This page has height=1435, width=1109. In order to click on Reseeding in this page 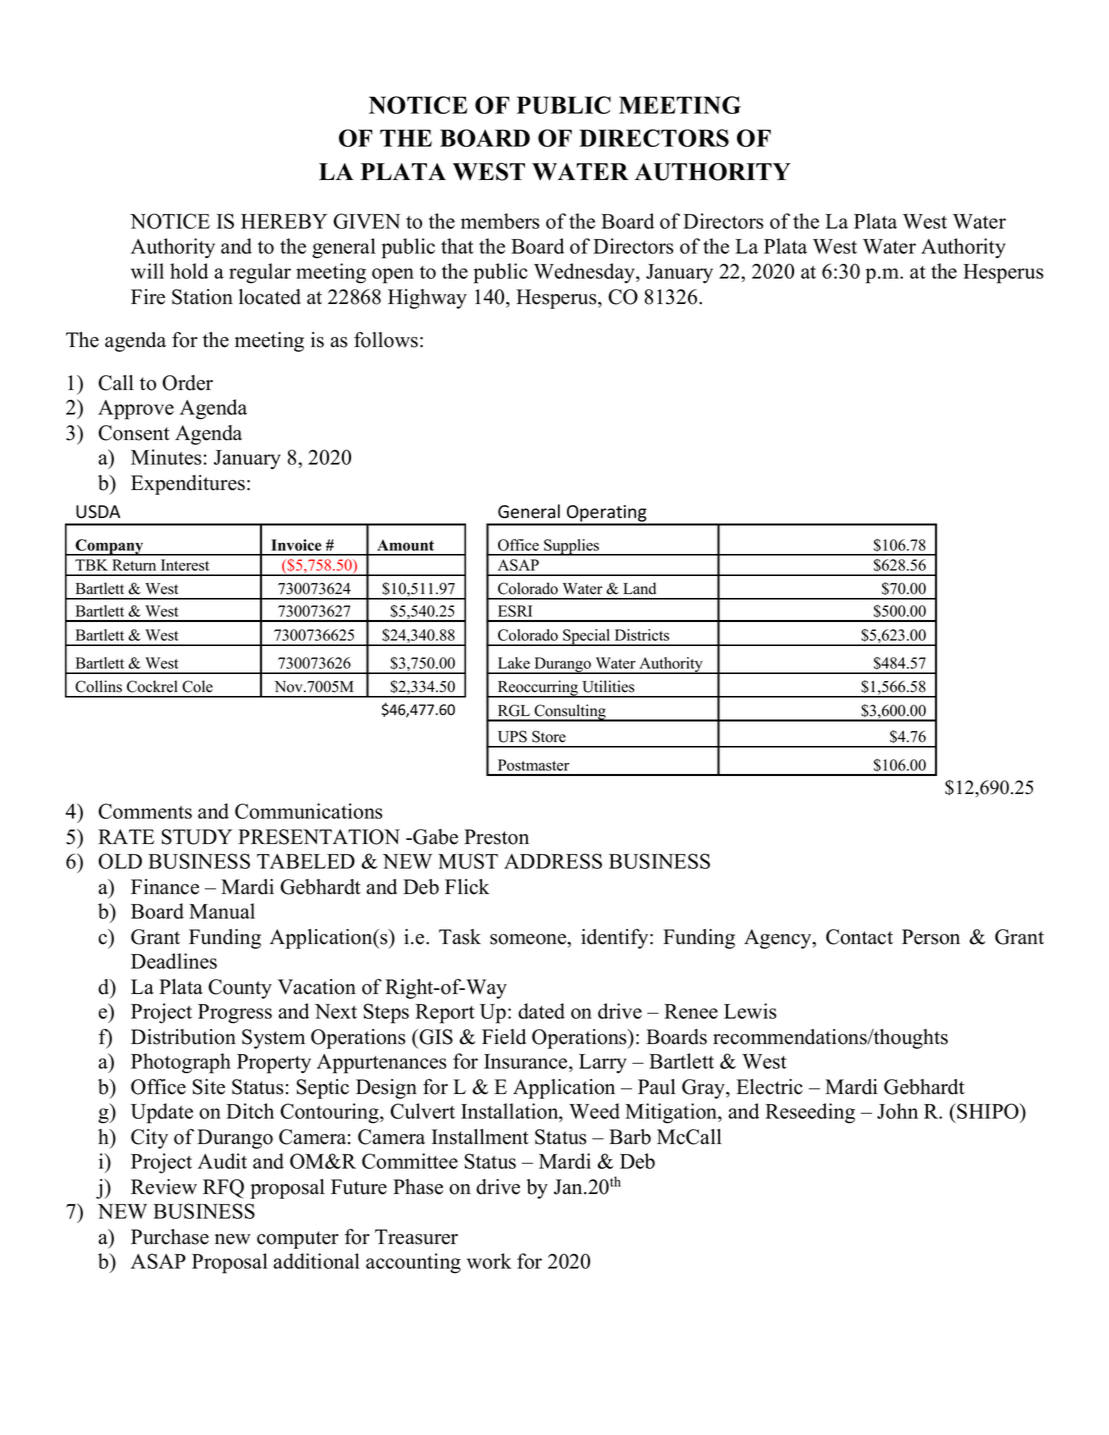, I will do `click(810, 1113)`.
